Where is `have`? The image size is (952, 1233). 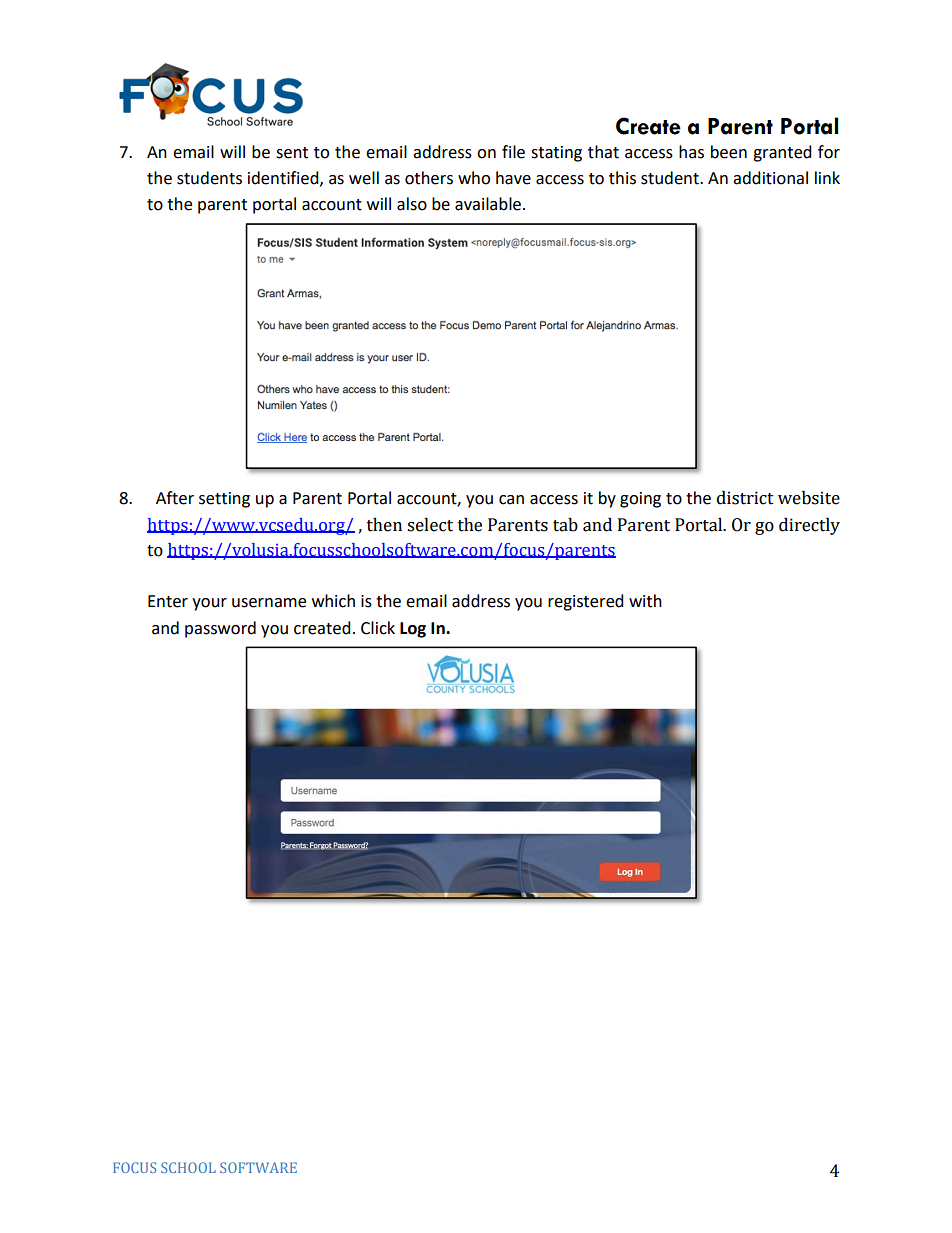 have is located at coordinates (513, 178).
